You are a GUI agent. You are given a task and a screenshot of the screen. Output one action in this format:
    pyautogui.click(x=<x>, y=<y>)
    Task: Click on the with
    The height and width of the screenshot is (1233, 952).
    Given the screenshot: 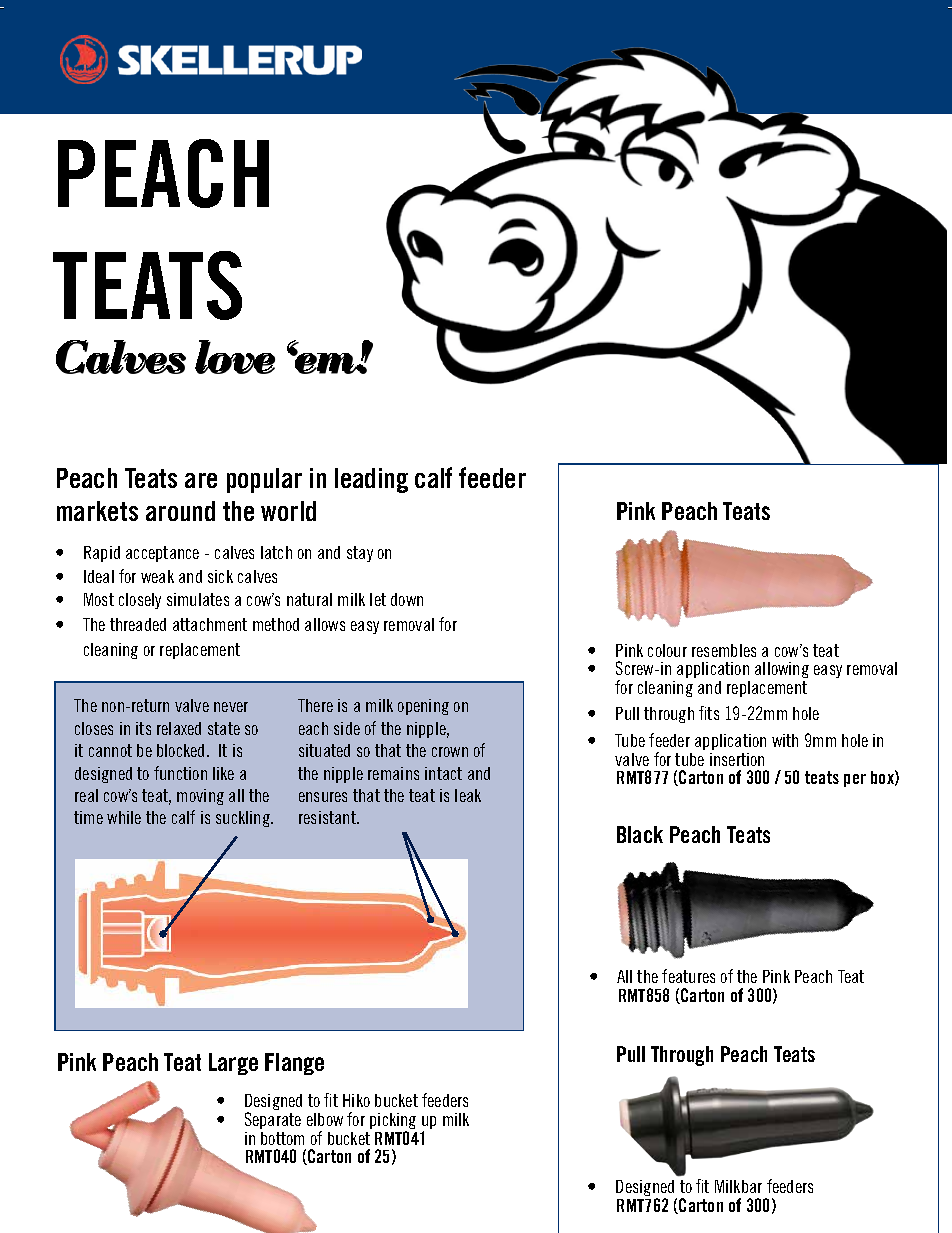 What is the action you would take?
    pyautogui.click(x=785, y=740)
